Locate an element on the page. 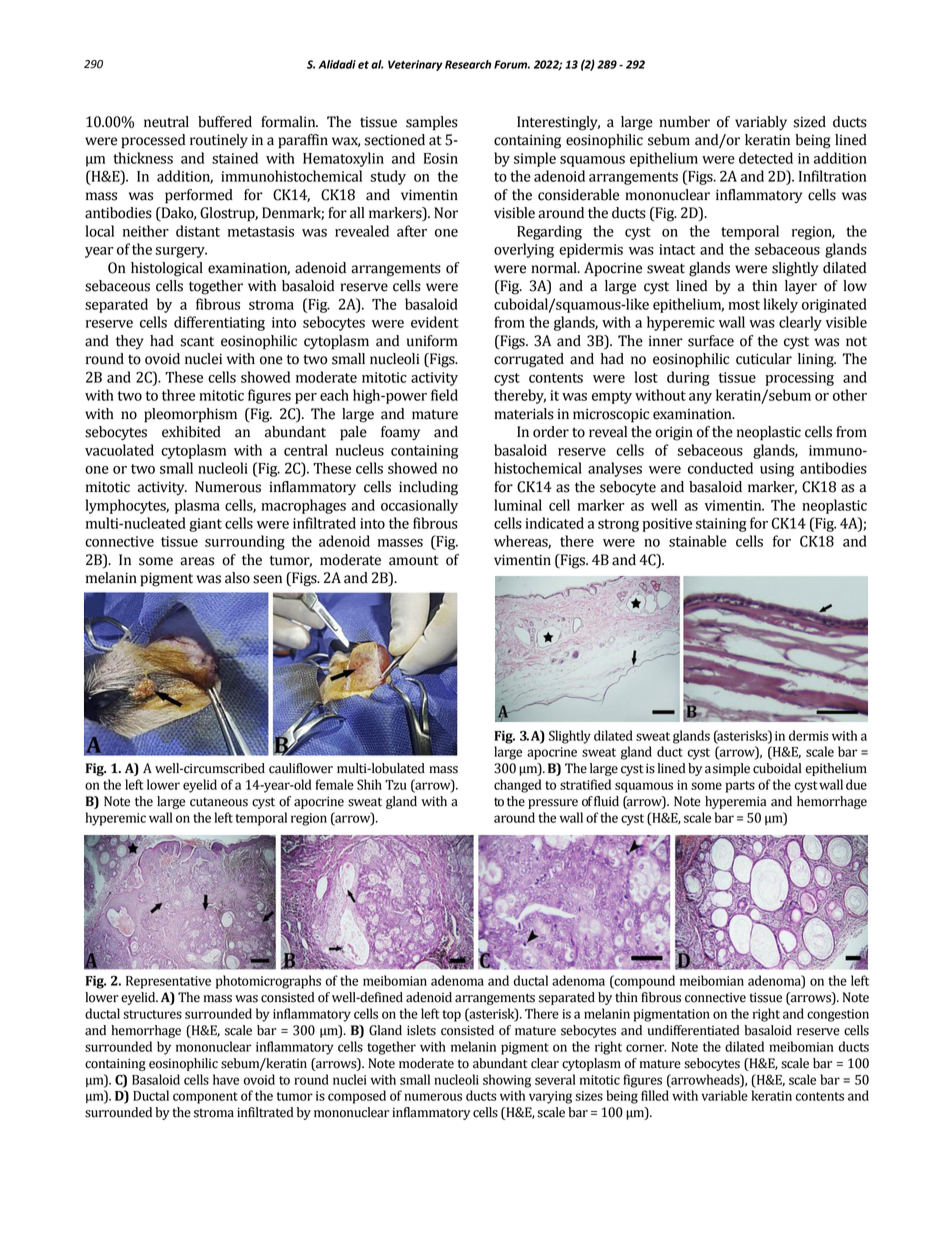 Image resolution: width=952 pixels, height=1233 pixels. Research is located at coordinates (468, 64).
